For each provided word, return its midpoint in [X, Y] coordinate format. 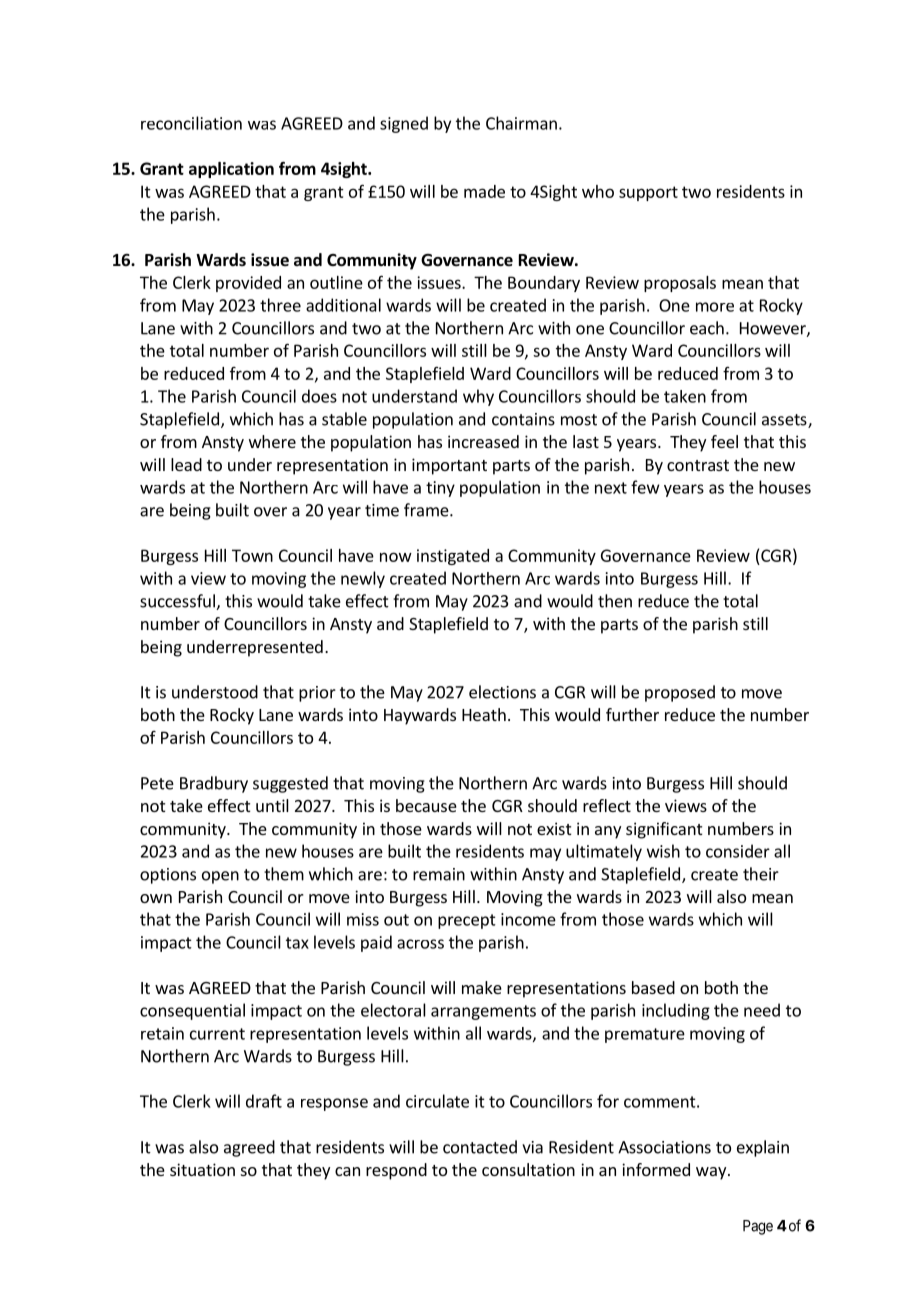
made [484, 191]
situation [202, 1169]
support [648, 193]
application [231, 170]
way [712, 1173]
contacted [480, 1147]
